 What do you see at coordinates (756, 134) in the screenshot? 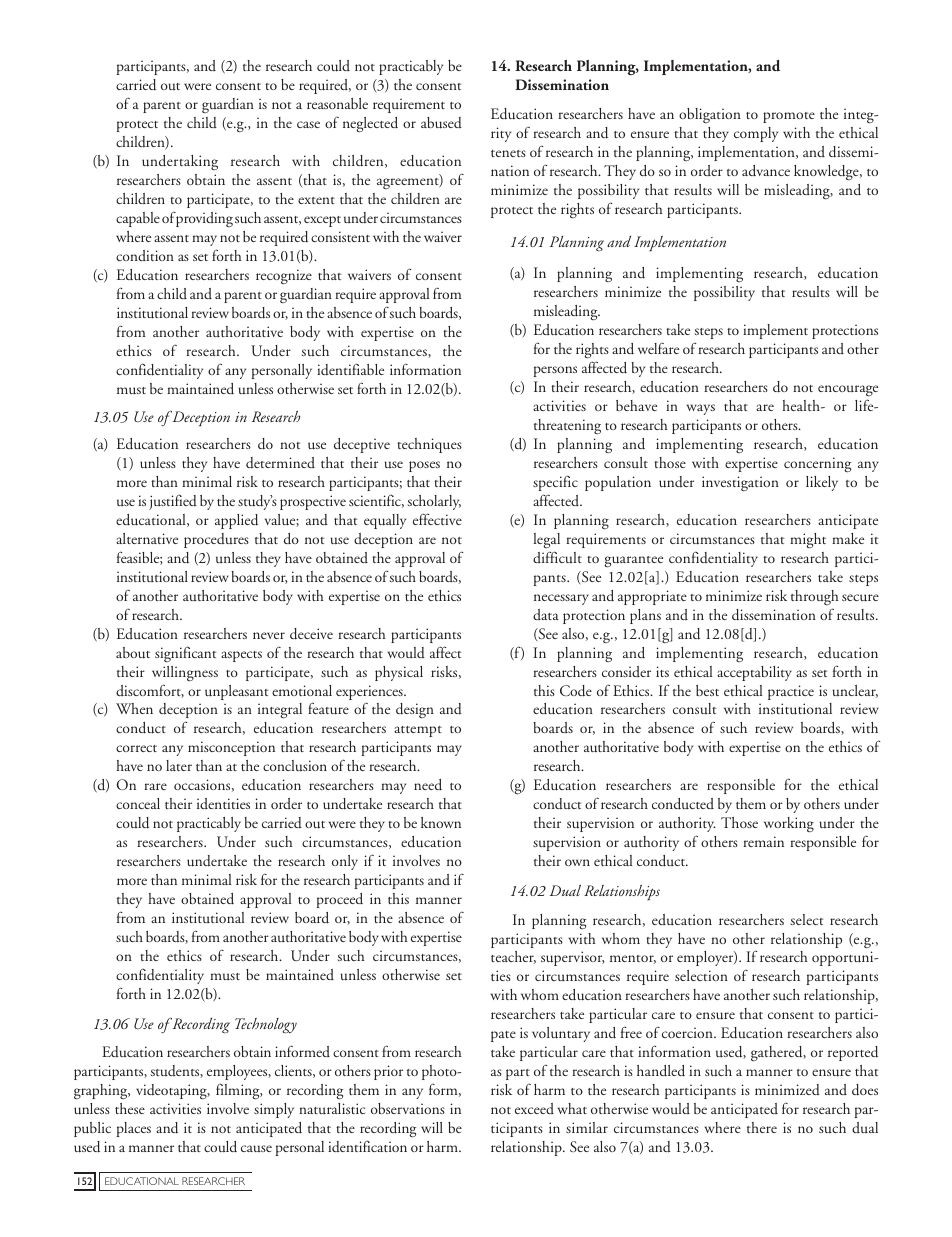
I see `comply` at bounding box center [756, 134].
